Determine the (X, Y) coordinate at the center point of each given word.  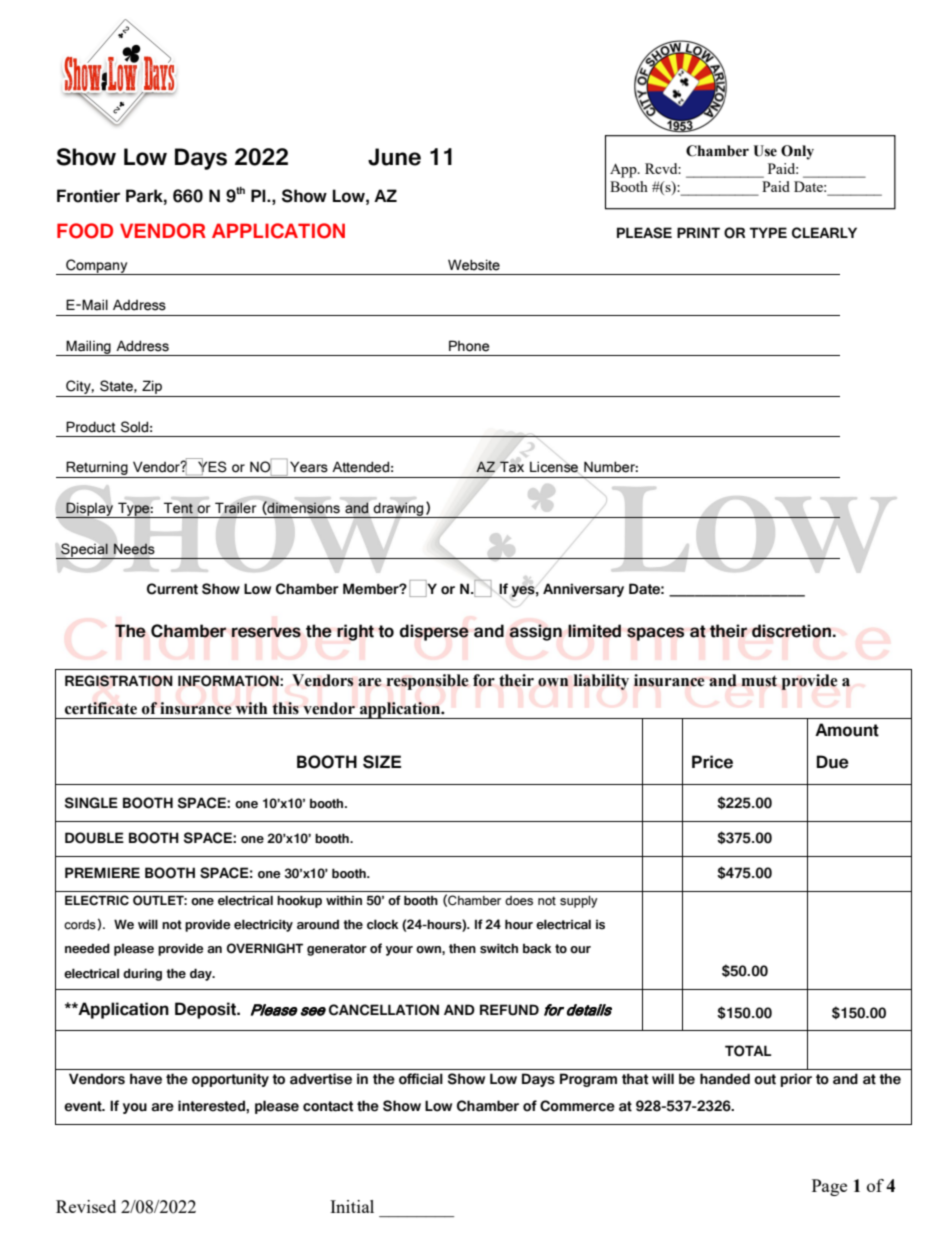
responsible (427, 682)
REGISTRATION (119, 681)
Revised (86, 1206)
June (394, 157)
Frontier (88, 196)
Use (765, 151)
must (759, 681)
